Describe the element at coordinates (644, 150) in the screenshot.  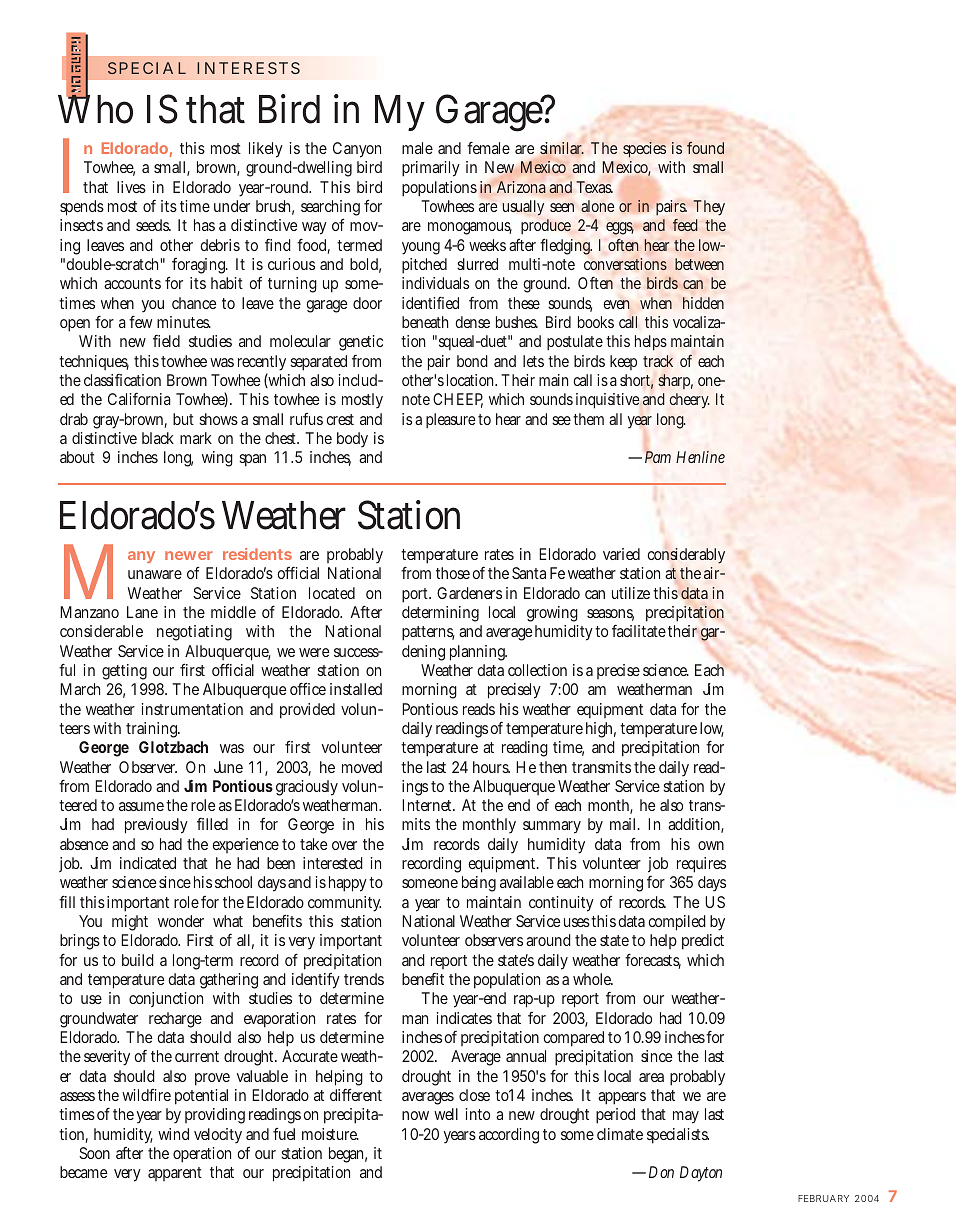
I see `species` at that location.
